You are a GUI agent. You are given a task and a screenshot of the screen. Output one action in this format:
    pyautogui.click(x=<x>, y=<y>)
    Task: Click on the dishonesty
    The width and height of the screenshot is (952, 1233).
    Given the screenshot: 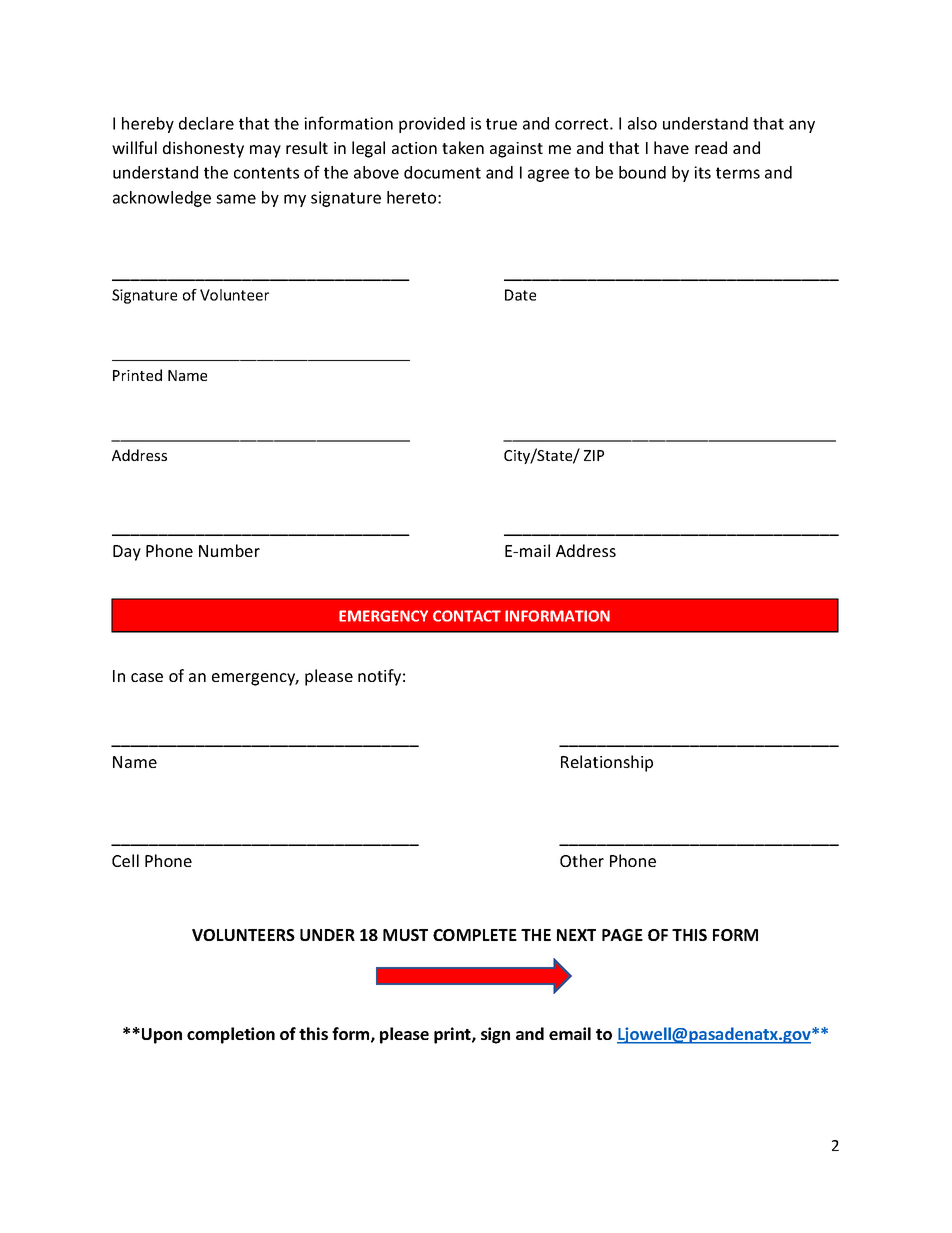 What is the action you would take?
    pyautogui.click(x=203, y=149)
